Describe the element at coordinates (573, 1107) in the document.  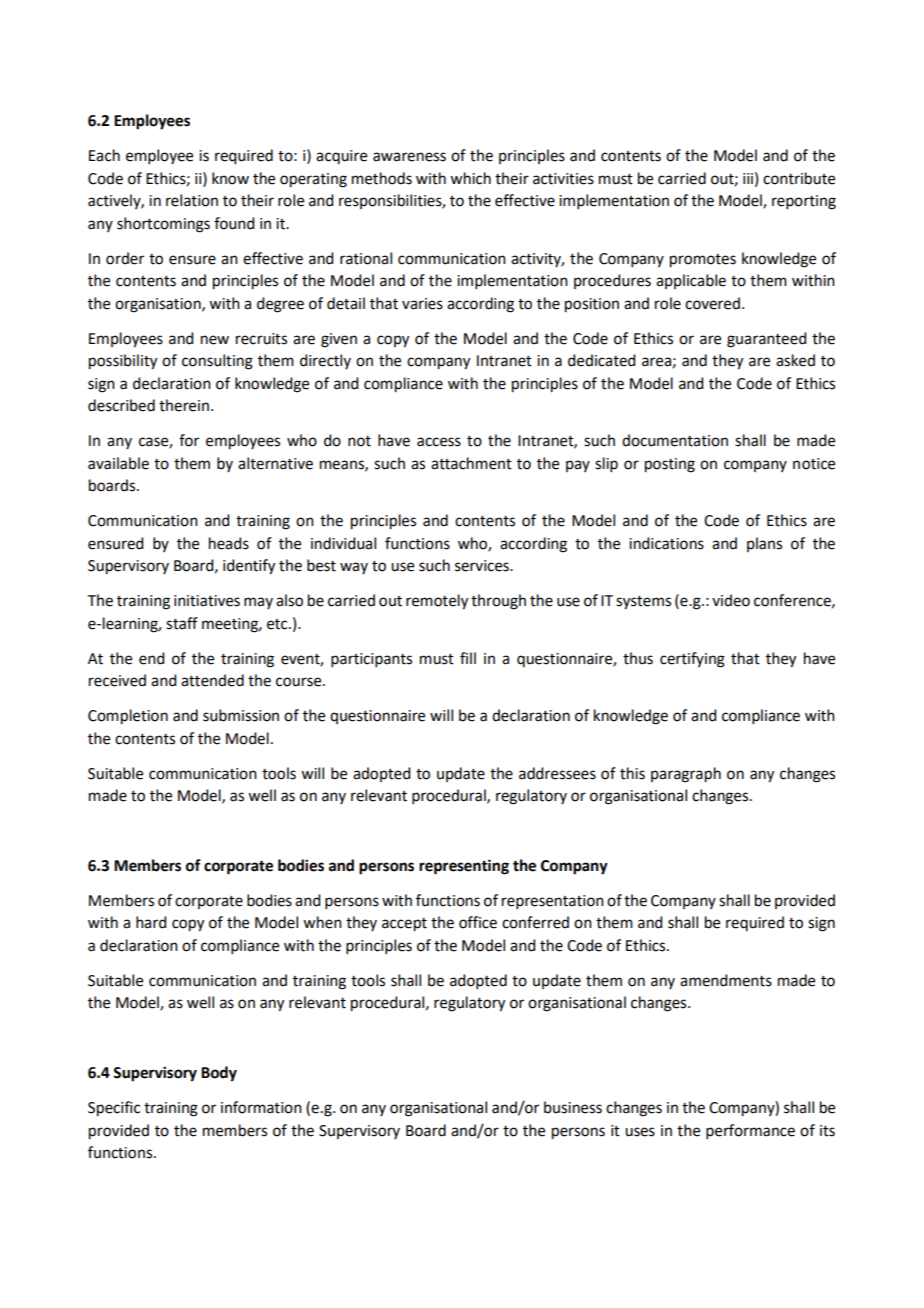
I see `business` at that location.
